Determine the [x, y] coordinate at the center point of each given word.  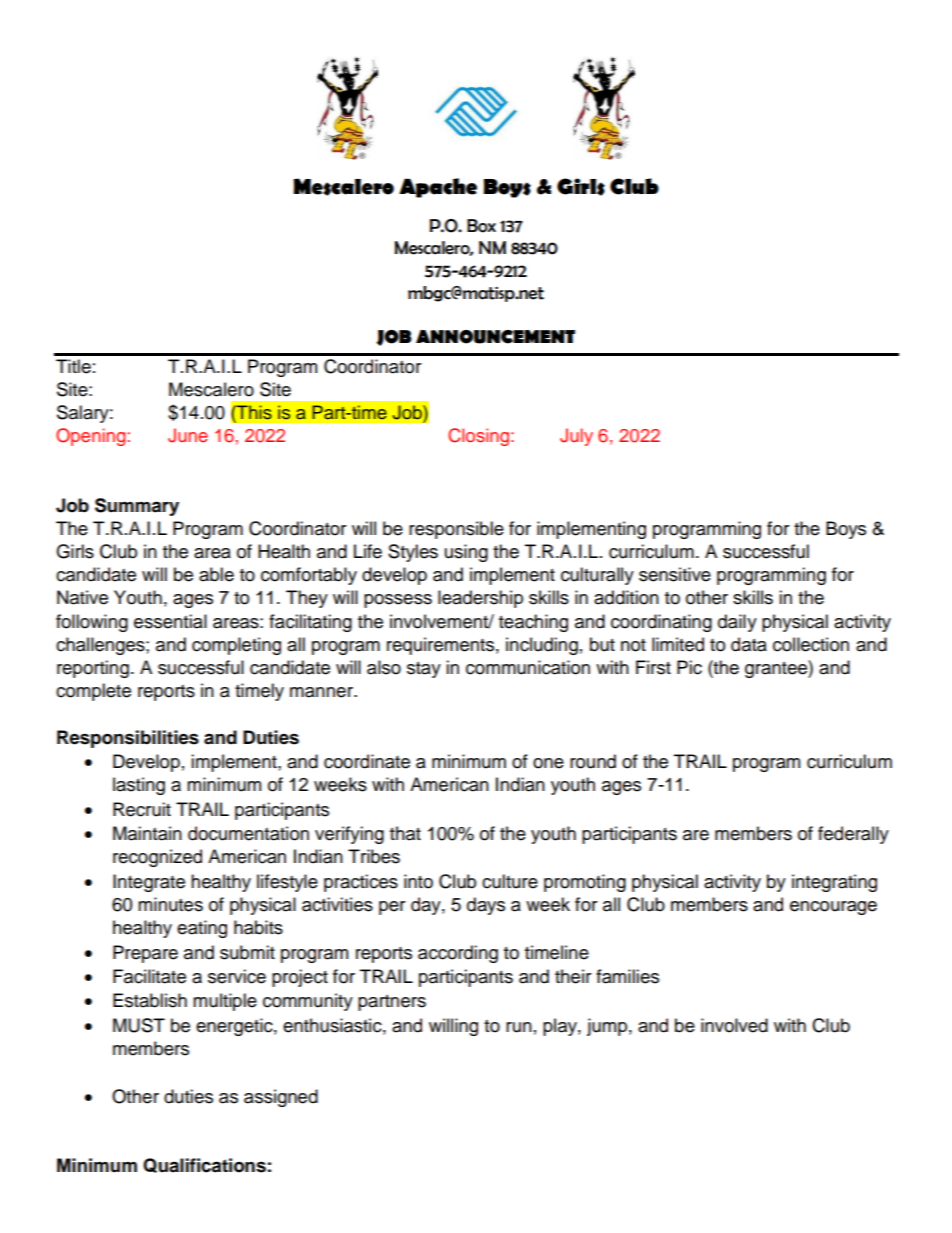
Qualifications [204, 1165]
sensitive [675, 574]
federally [853, 835]
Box [481, 226]
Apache [438, 188]
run [519, 1027]
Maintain [147, 833]
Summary [137, 507]
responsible [456, 530]
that [405, 833]
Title [73, 366]
